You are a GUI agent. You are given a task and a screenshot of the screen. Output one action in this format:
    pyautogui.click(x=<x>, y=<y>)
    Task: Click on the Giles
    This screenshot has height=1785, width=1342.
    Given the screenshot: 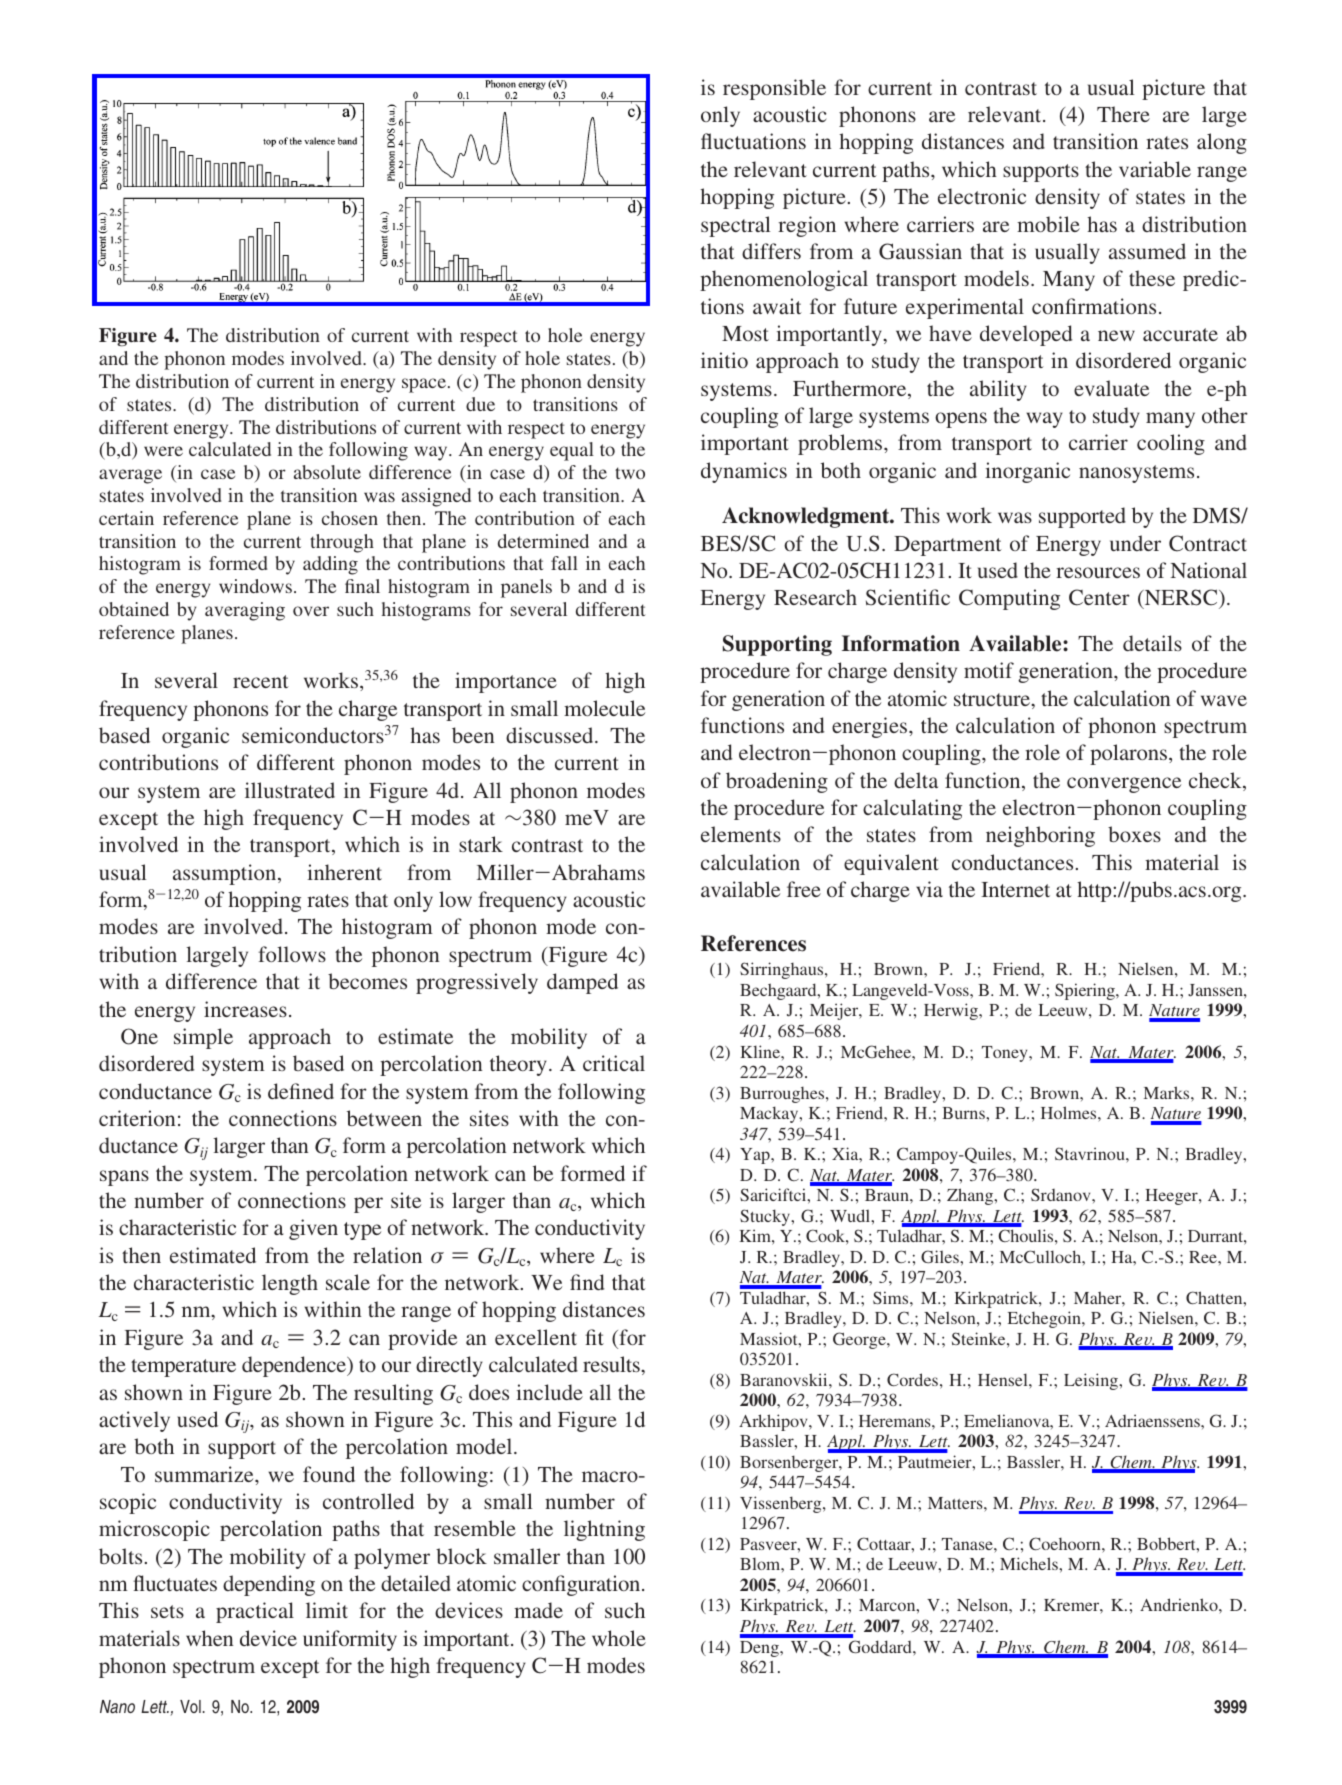 What is the action you would take?
    pyautogui.click(x=941, y=1256)
